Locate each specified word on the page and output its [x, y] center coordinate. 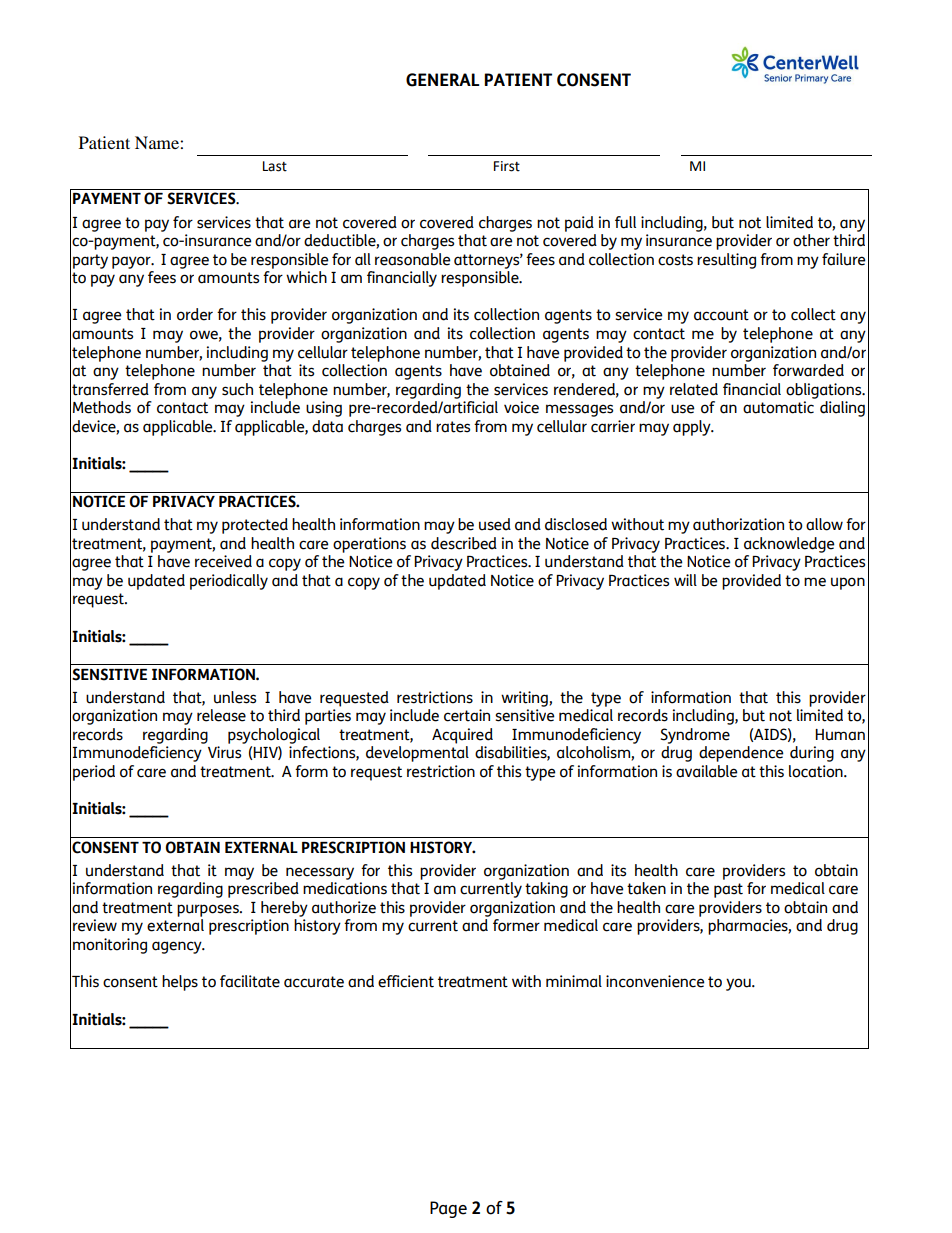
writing [525, 699]
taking [546, 890]
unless [235, 697]
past [728, 890]
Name [158, 142]
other [811, 240]
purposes [209, 910]
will [685, 580]
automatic [778, 407]
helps [180, 983]
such [237, 389]
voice [521, 407]
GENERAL [442, 80]
